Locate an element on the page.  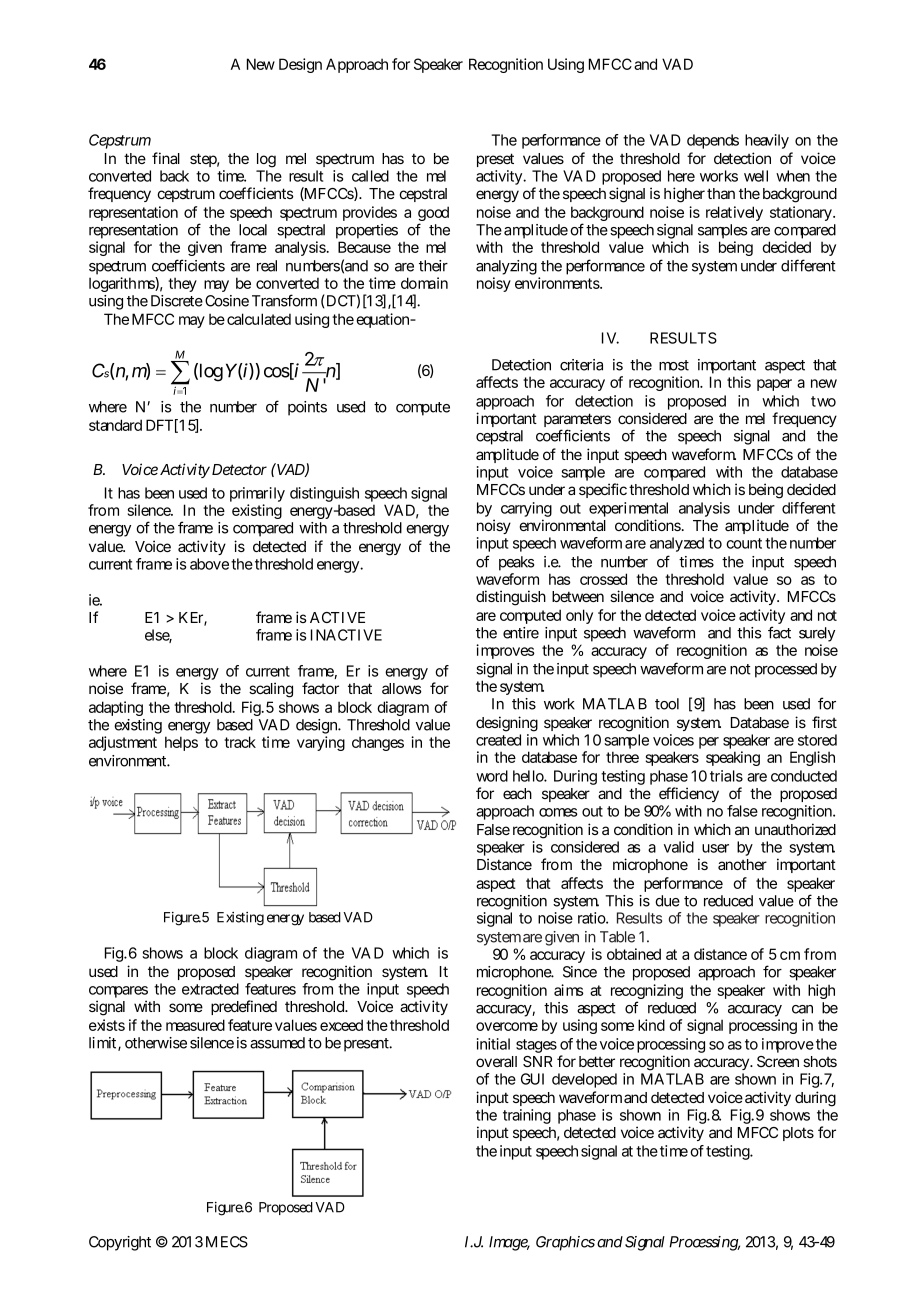
Graphics is located at coordinates (565, 1243).
